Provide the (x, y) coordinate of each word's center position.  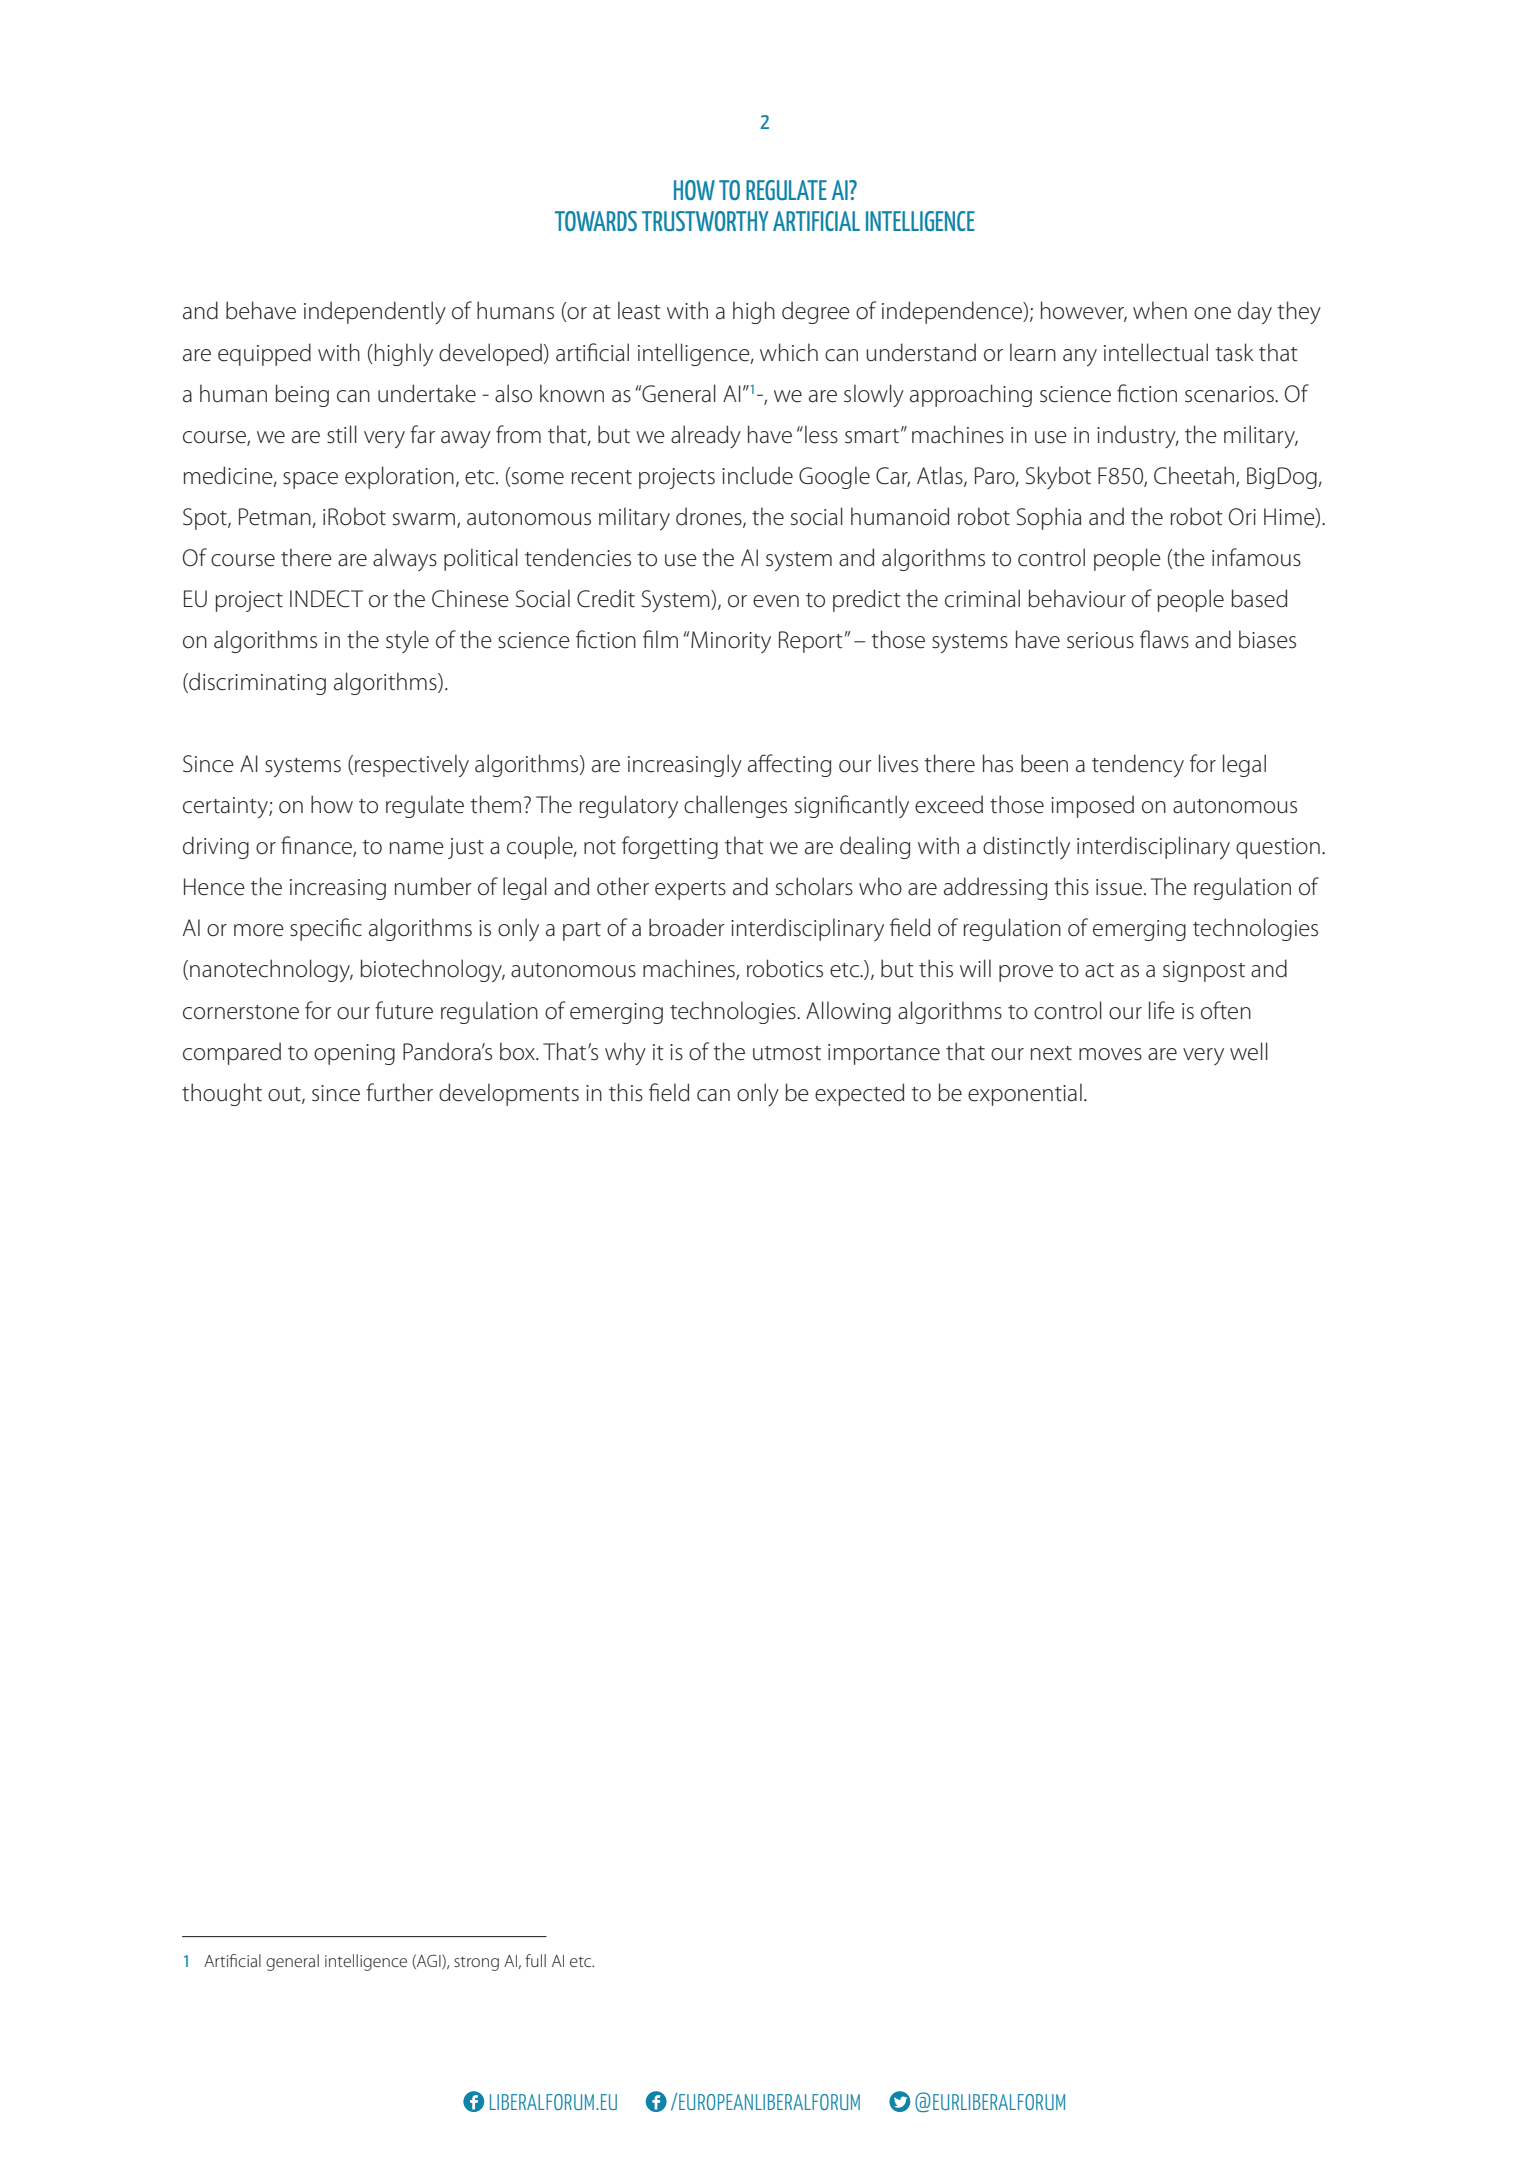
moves (1110, 1054)
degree (816, 312)
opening (354, 1054)
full (535, 1960)
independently (375, 312)
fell (406, 1946)
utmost (787, 1053)
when (1160, 310)
